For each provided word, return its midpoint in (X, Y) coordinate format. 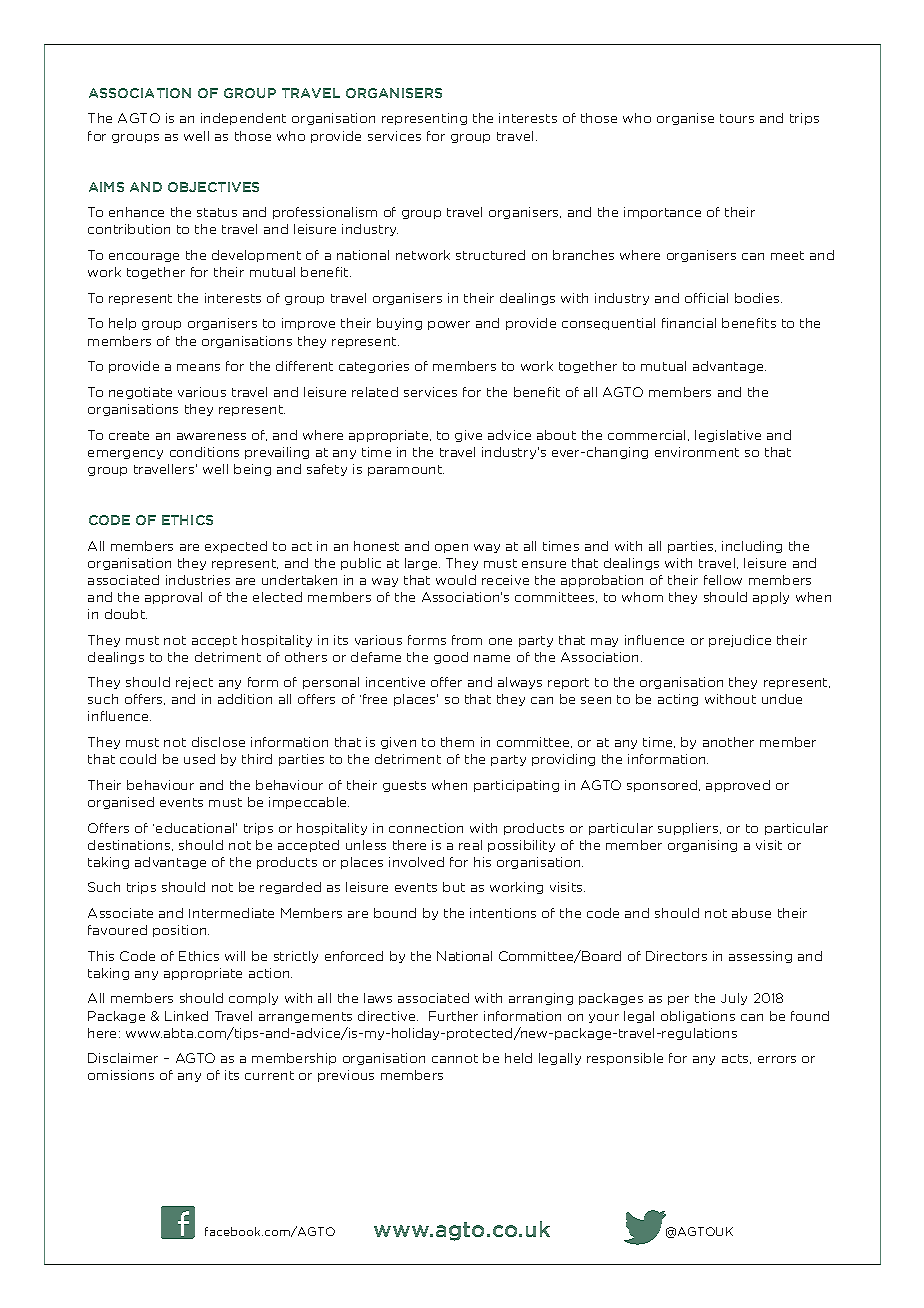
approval (173, 598)
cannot (455, 1058)
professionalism (325, 213)
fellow (723, 580)
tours (737, 118)
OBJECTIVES (213, 187)
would (456, 580)
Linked (186, 1016)
